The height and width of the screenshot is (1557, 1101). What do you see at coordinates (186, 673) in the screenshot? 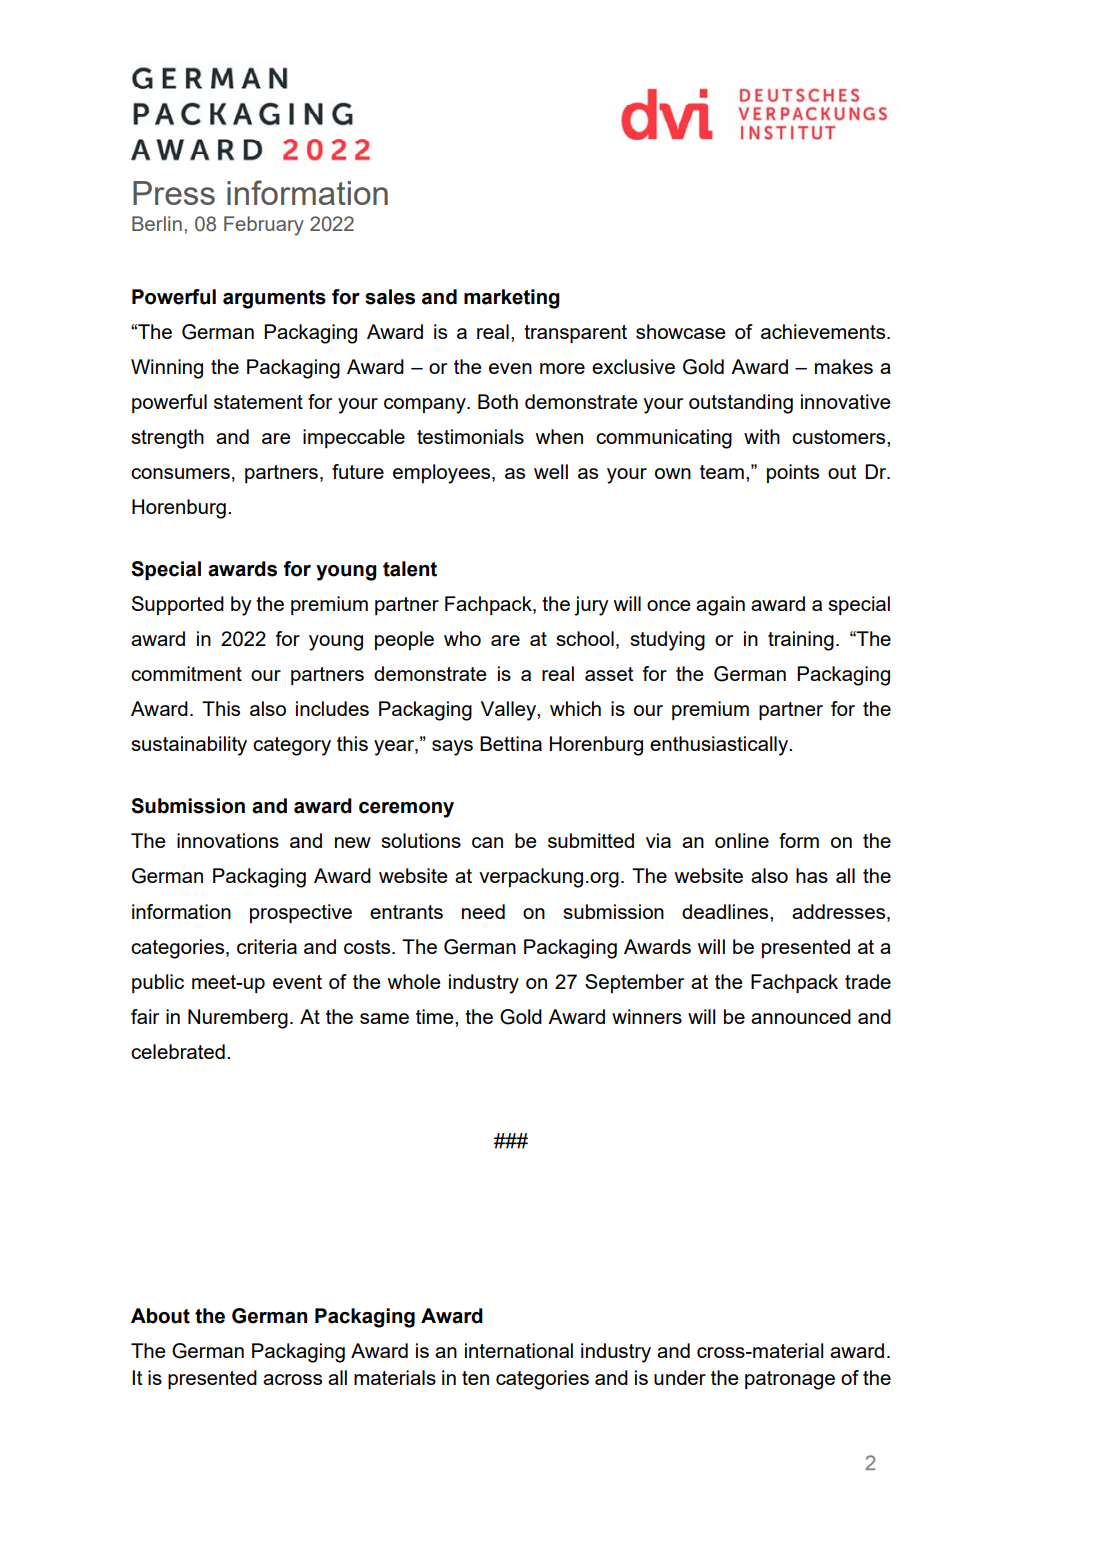
I see `commitment` at bounding box center [186, 673].
